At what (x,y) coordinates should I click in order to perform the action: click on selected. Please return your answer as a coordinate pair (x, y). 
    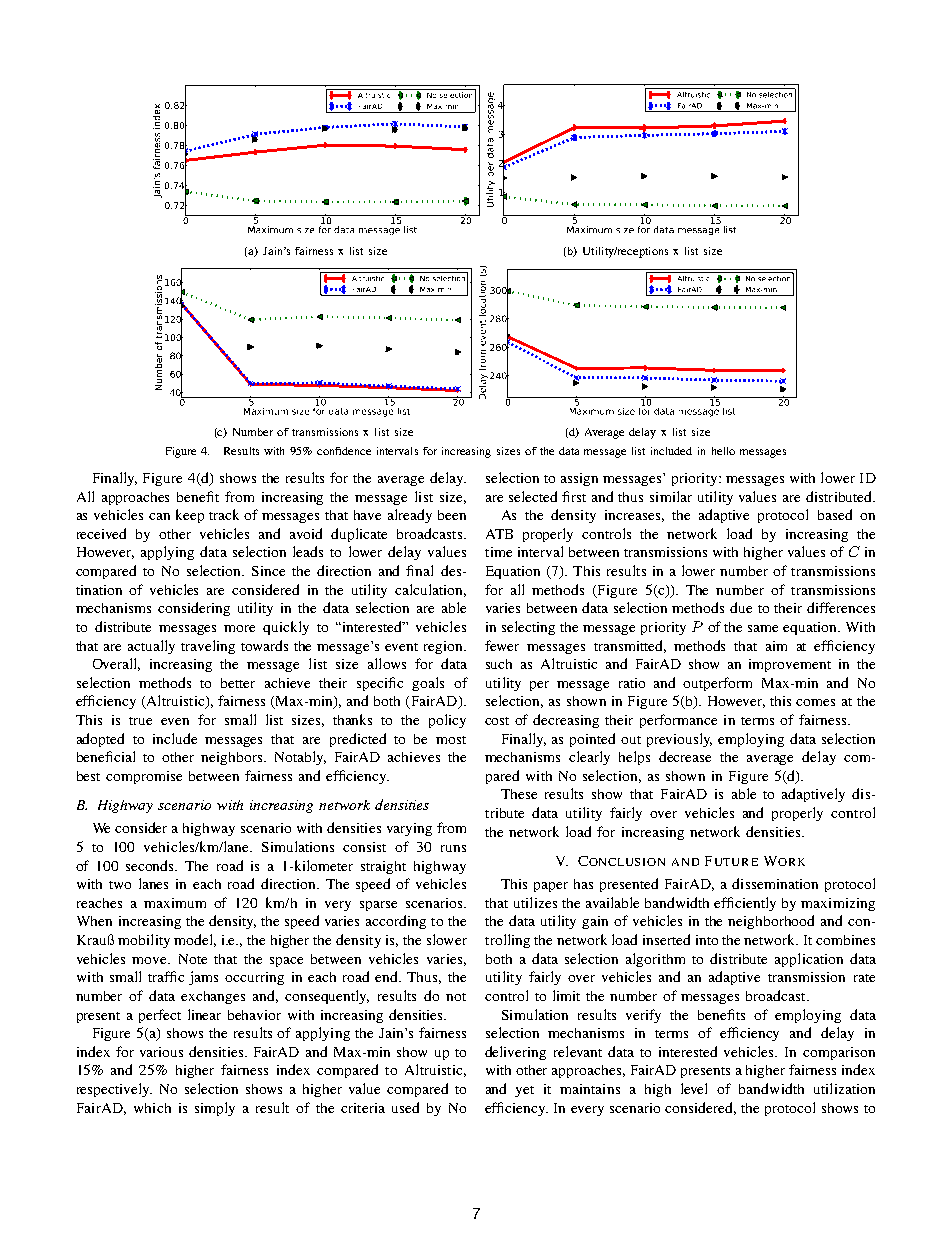
    Looking at the image, I should click on (533, 496).
